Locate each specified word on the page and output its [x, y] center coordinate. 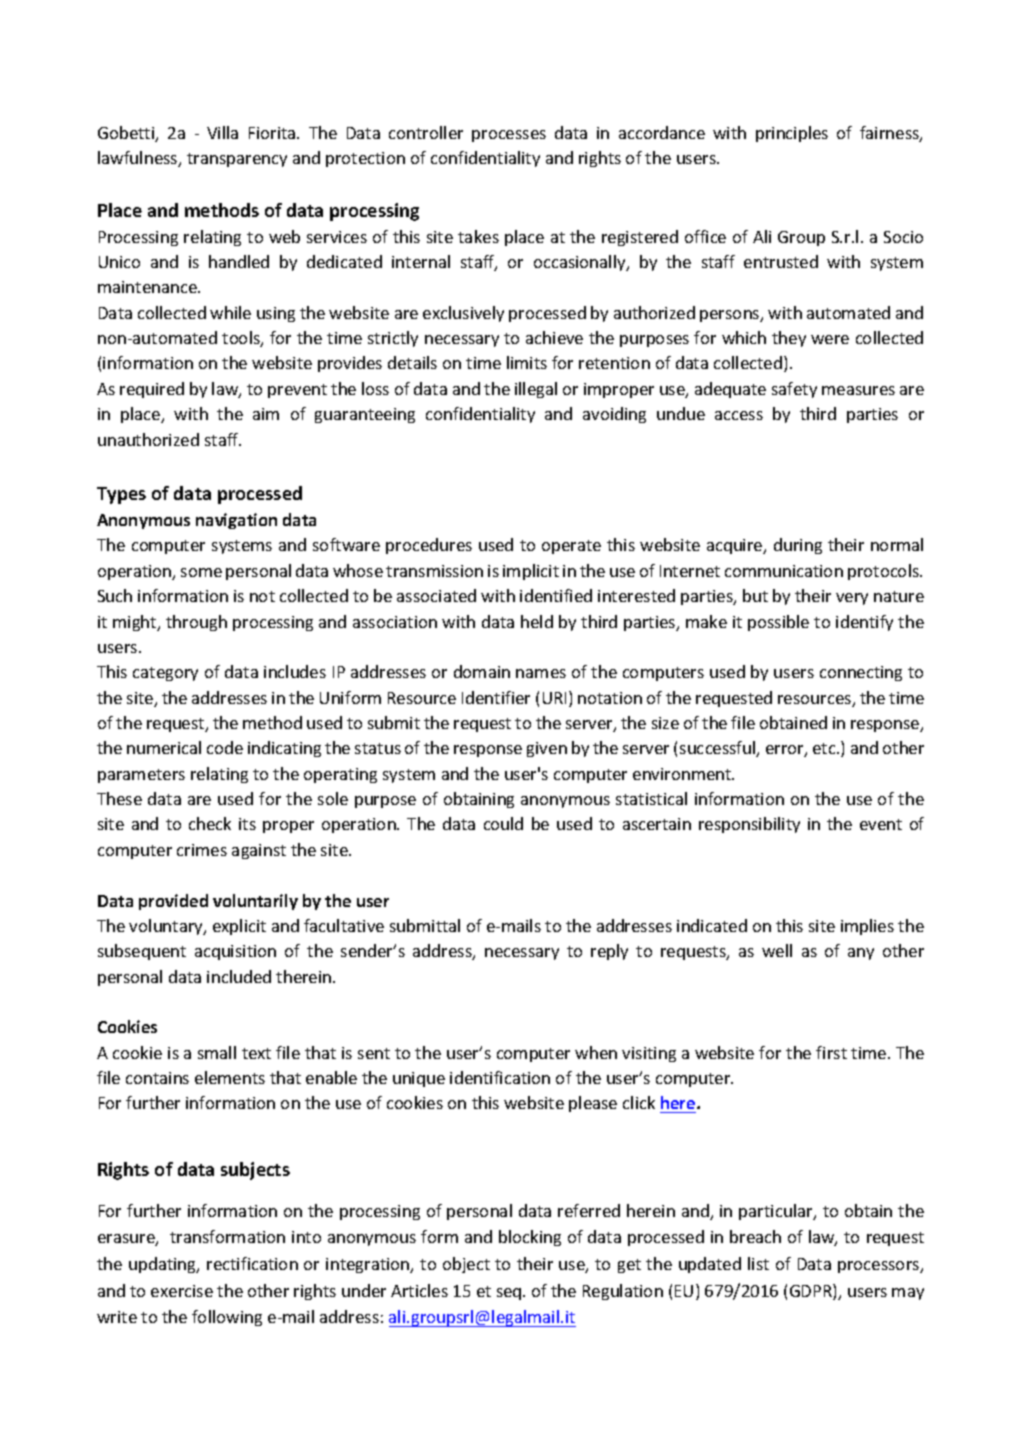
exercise [182, 1291]
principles [792, 134]
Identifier [496, 697]
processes [509, 136]
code [225, 747]
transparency [237, 160]
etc [825, 748]
